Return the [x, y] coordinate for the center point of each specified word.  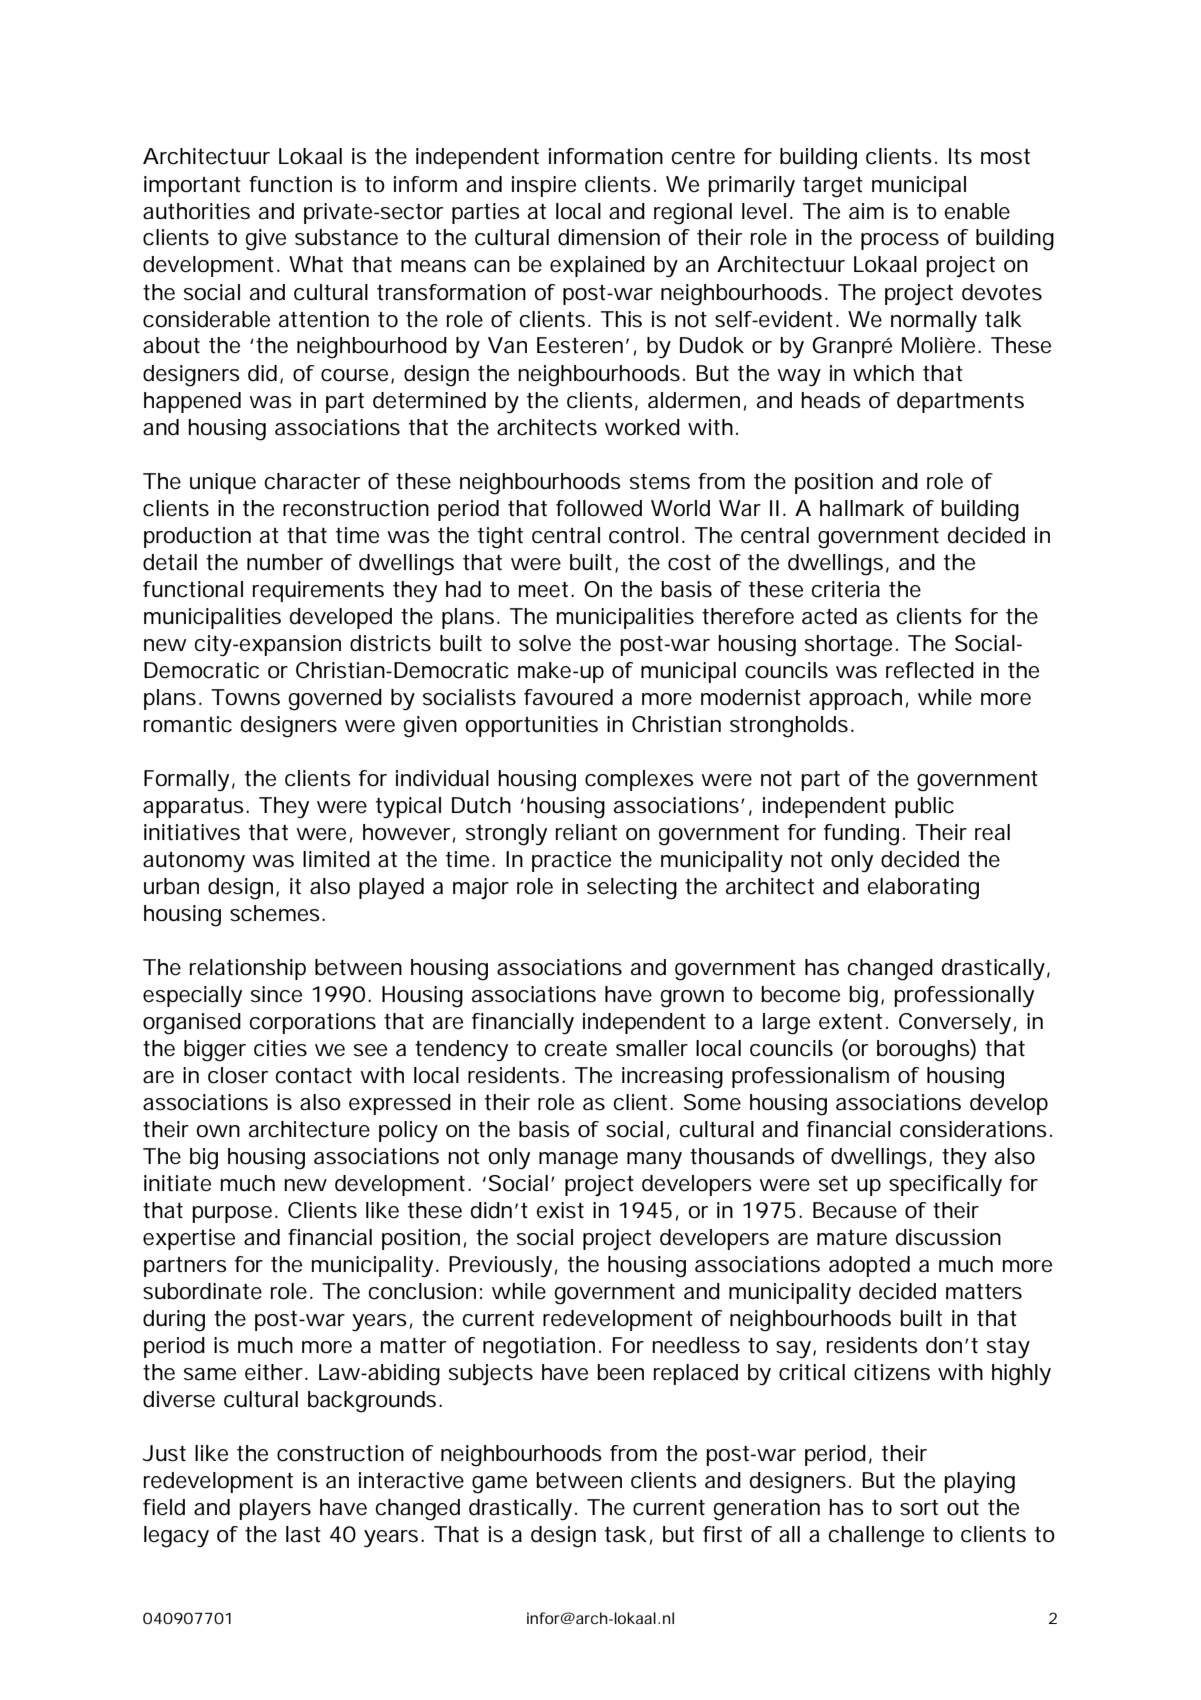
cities [280, 1048]
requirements [318, 591]
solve [545, 643]
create [576, 1049]
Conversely [955, 1023]
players [275, 1509]
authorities [196, 211]
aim [866, 211]
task [626, 1534]
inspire [544, 186]
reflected [930, 670]
